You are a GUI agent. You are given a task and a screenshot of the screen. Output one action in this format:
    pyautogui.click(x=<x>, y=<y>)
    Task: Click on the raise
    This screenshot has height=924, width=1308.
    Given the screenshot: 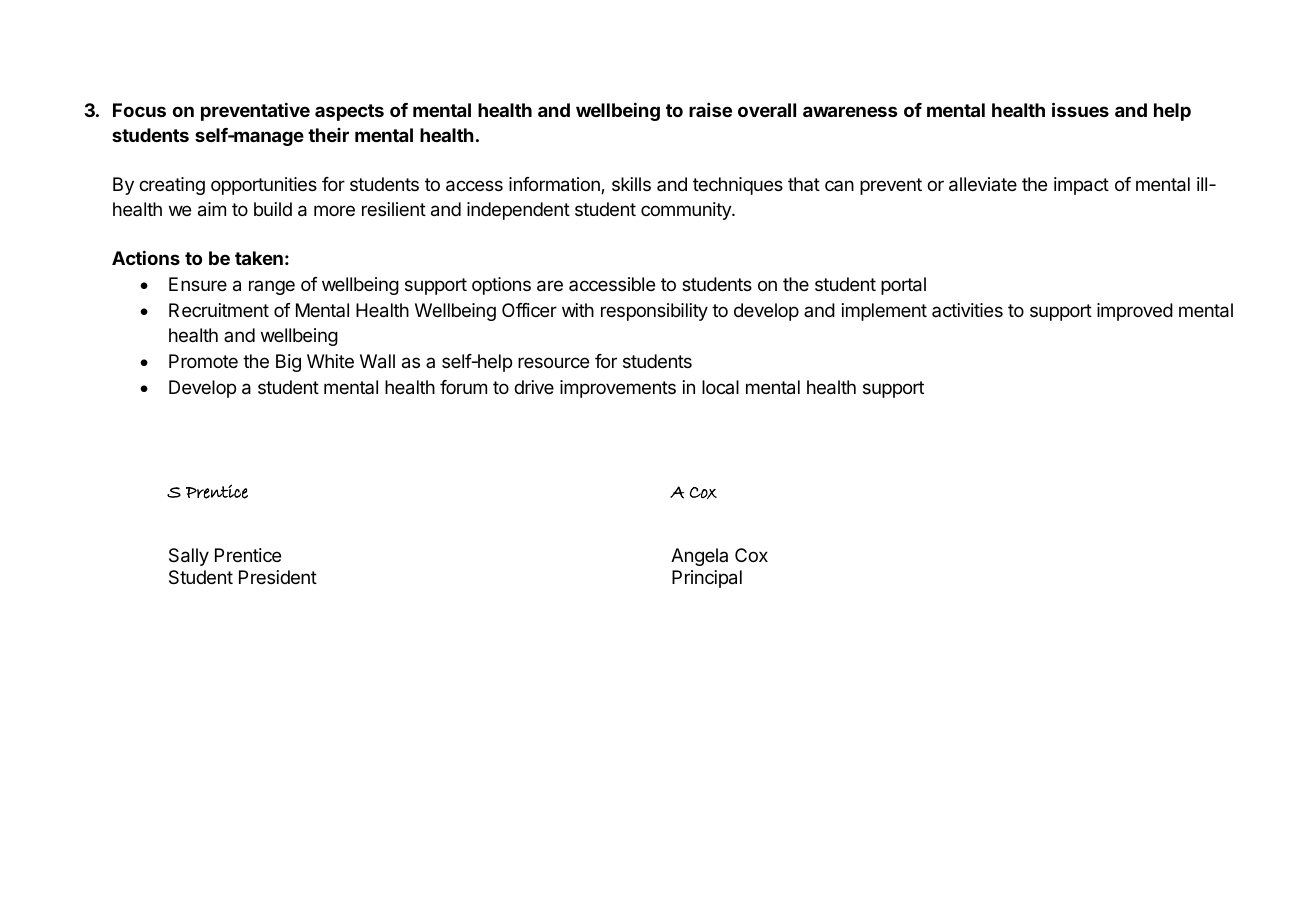 What is the action you would take?
    pyautogui.click(x=710, y=110)
